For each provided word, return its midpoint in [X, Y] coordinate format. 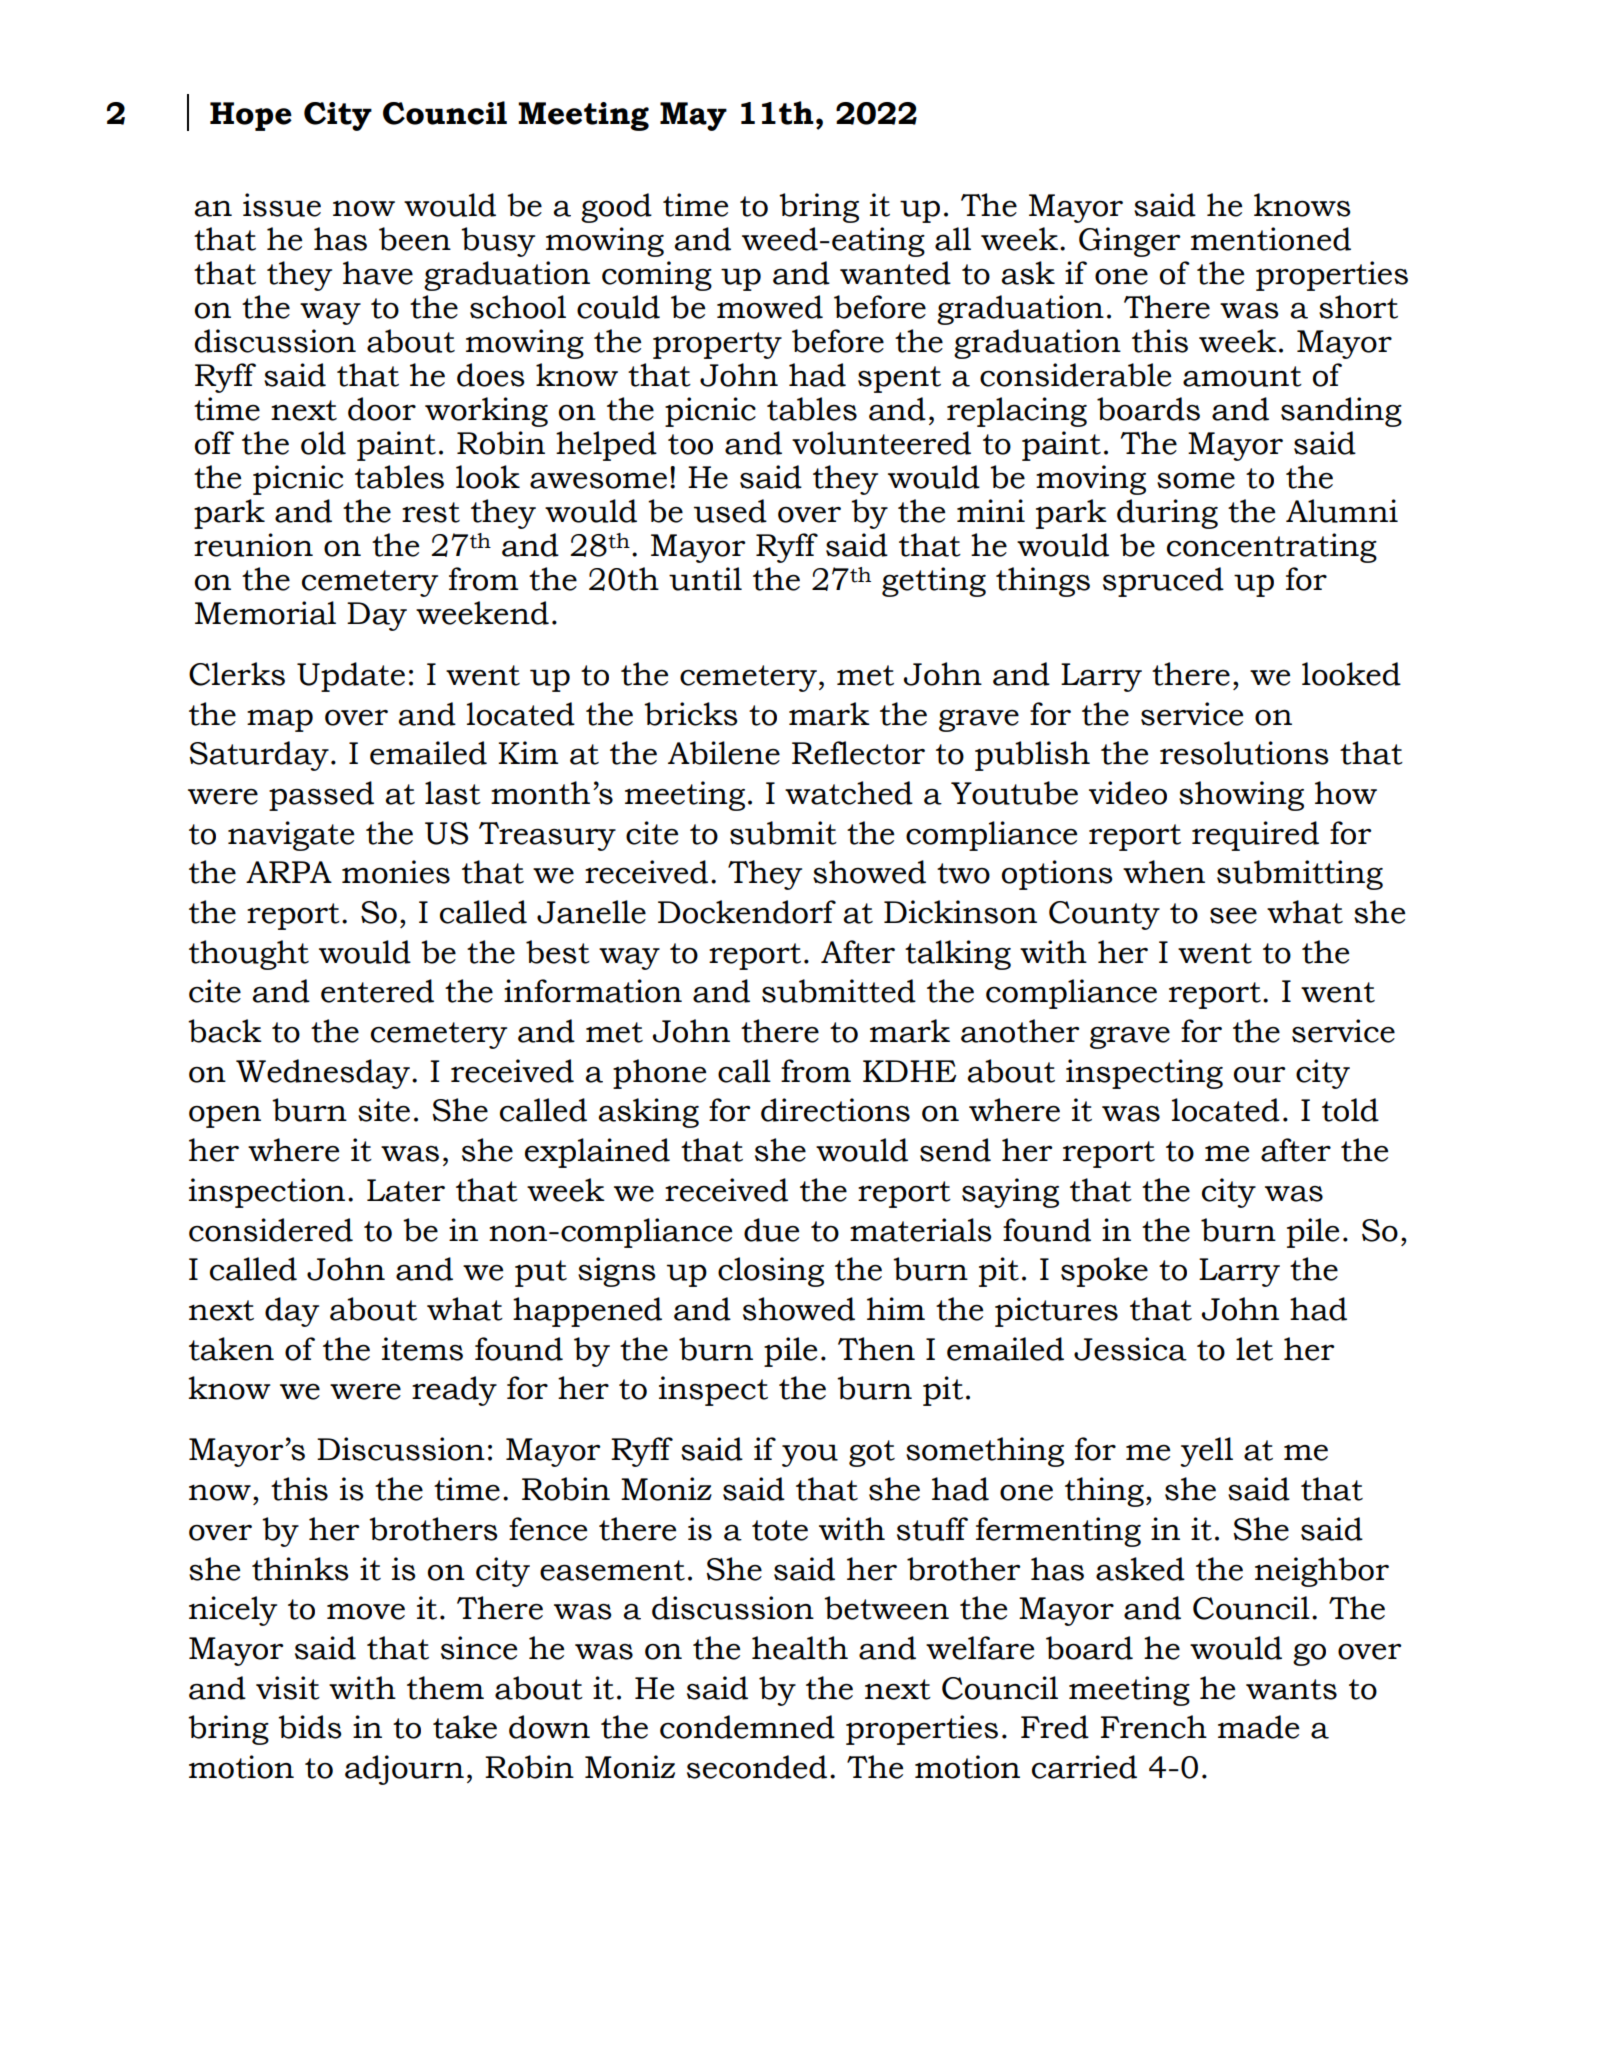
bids [309, 1727]
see [1233, 915]
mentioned [1271, 239]
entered [377, 991]
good [616, 208]
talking [958, 955]
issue [282, 205]
